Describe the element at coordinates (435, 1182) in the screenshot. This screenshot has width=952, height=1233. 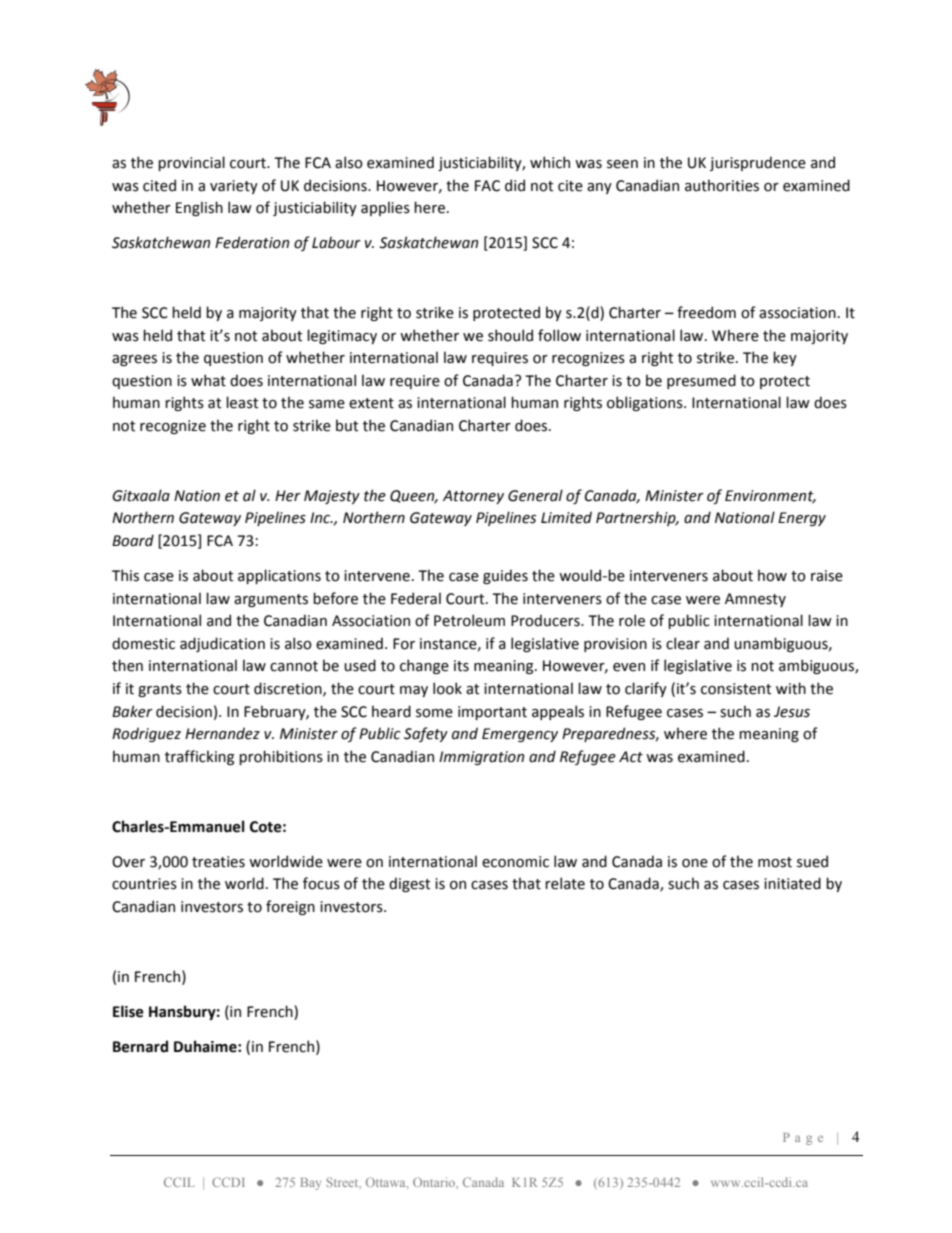
I see `Ontario` at that location.
